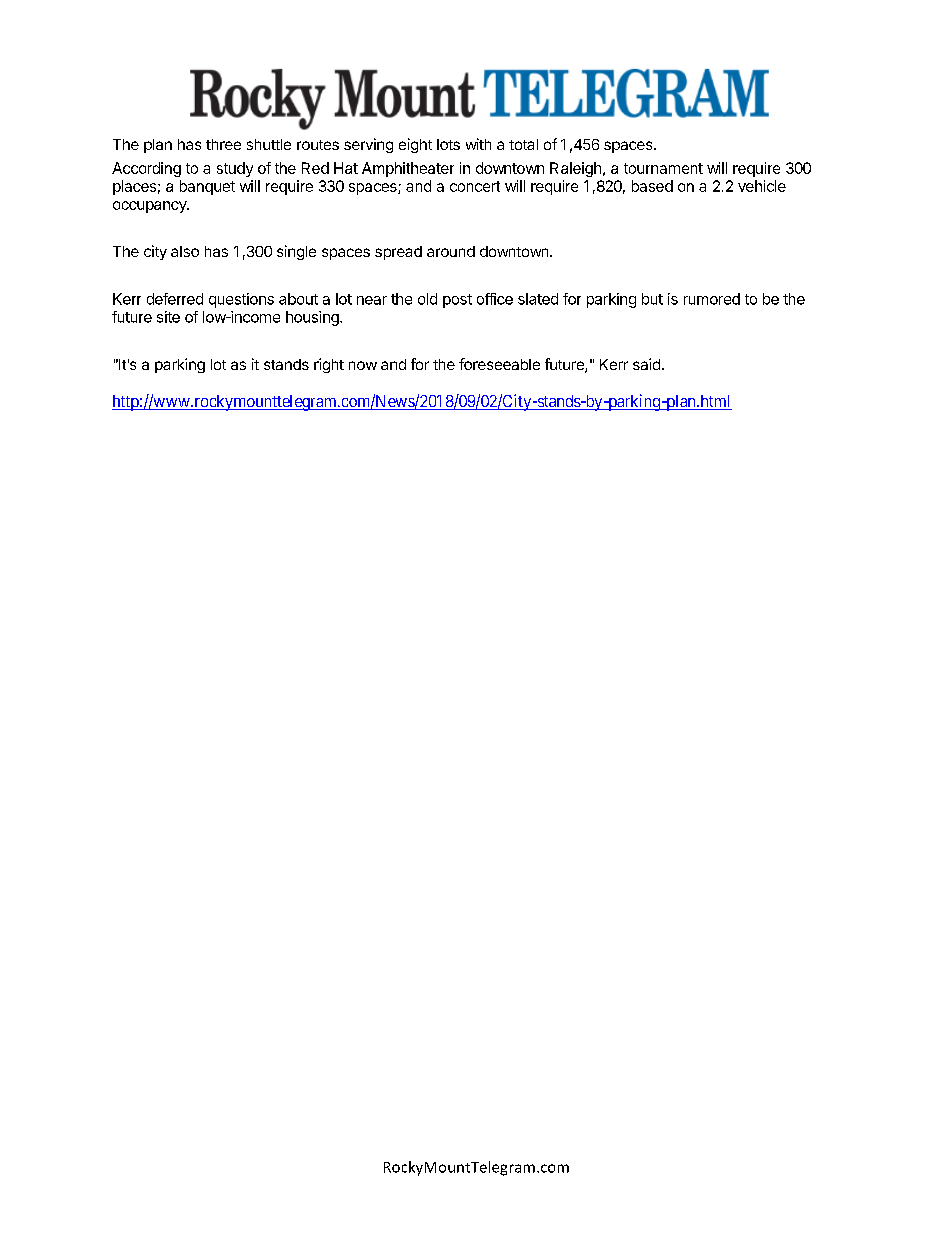 The width and height of the screenshot is (952, 1233). I want to click on tournament, so click(663, 168).
